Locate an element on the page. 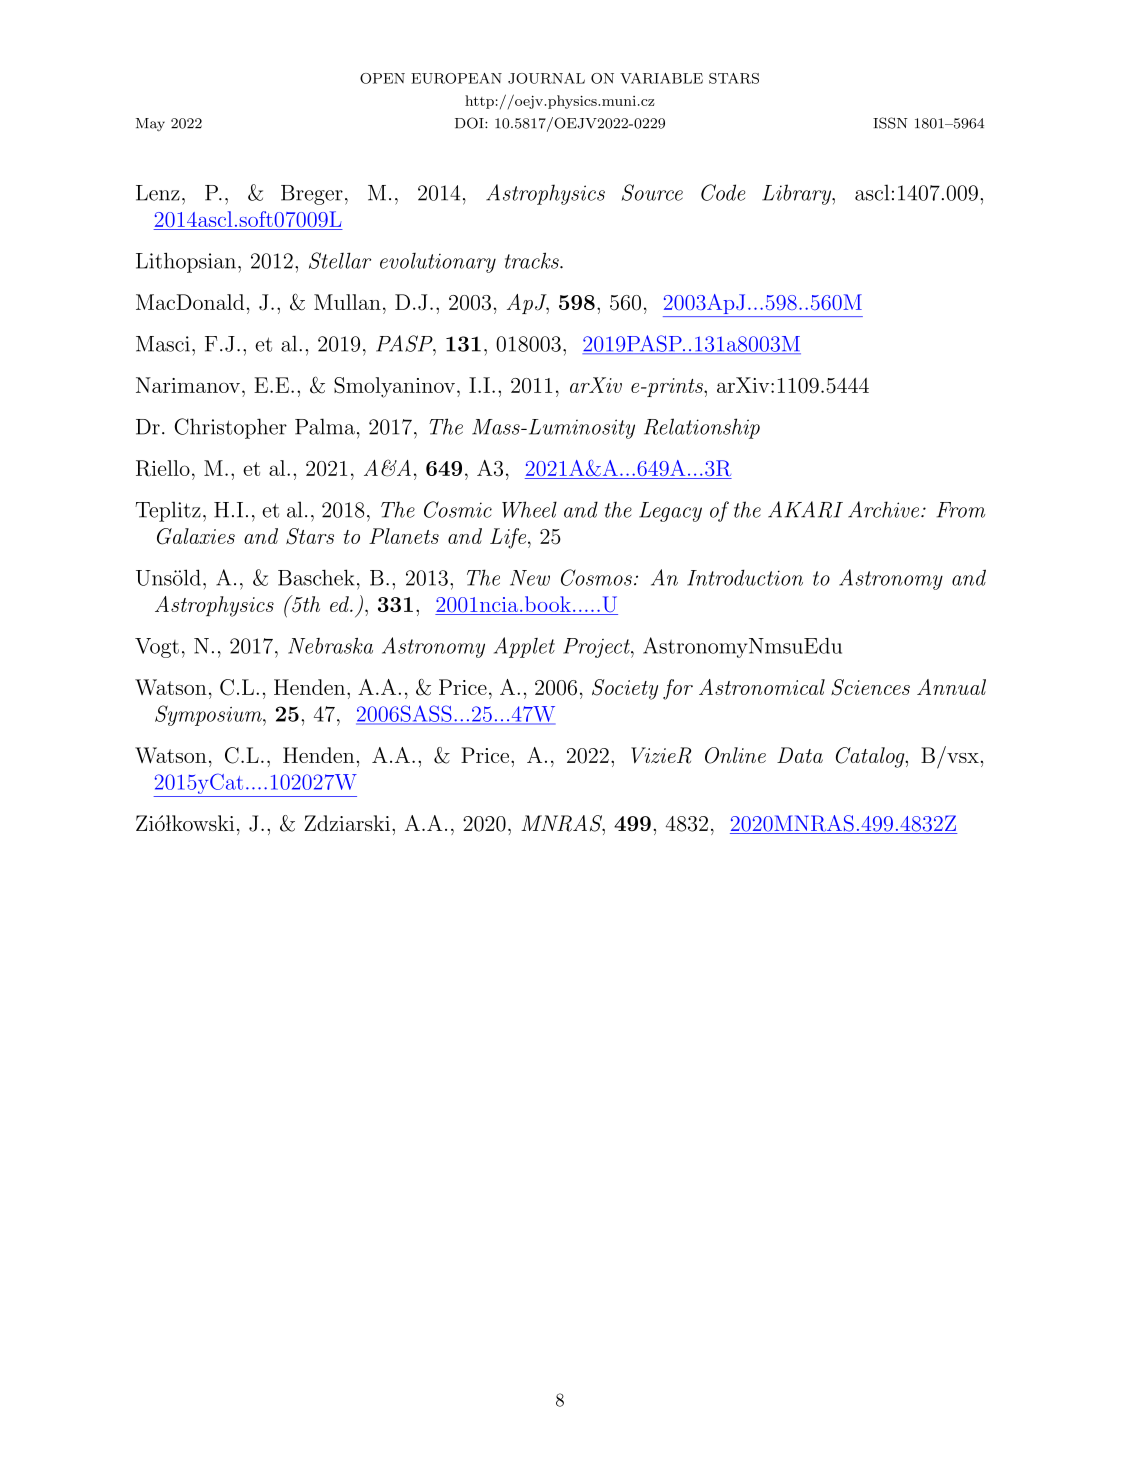  tracks is located at coordinates (533, 260).
